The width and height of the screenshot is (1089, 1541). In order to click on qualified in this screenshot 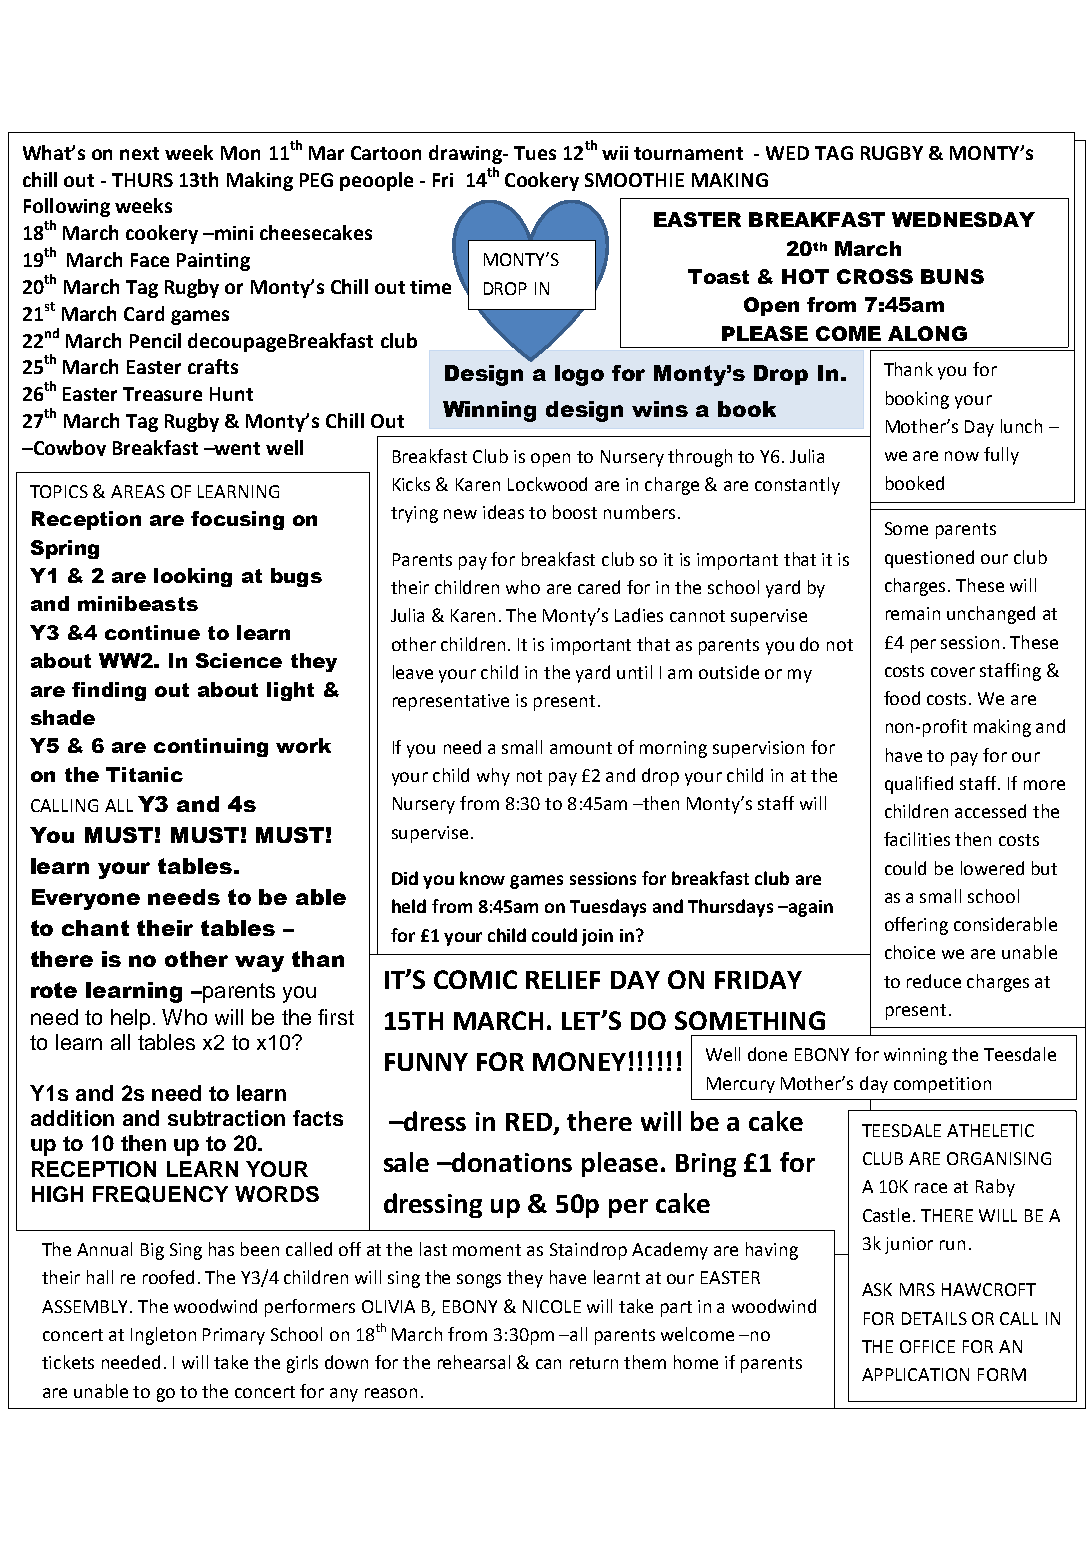, I will do `click(919, 785)`.
